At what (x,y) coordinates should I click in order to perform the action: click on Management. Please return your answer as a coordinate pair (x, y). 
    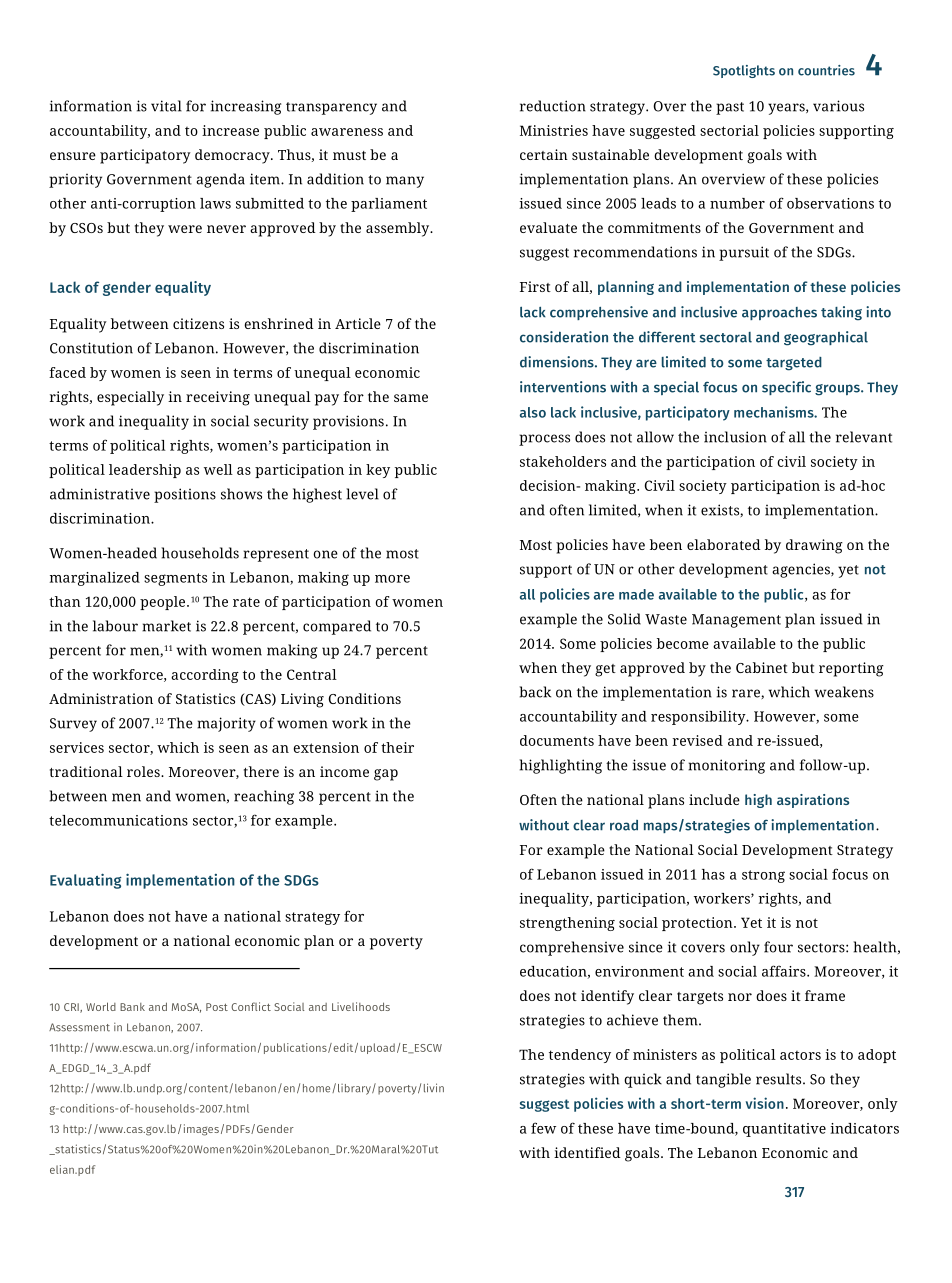
    Looking at the image, I should click on (736, 621).
